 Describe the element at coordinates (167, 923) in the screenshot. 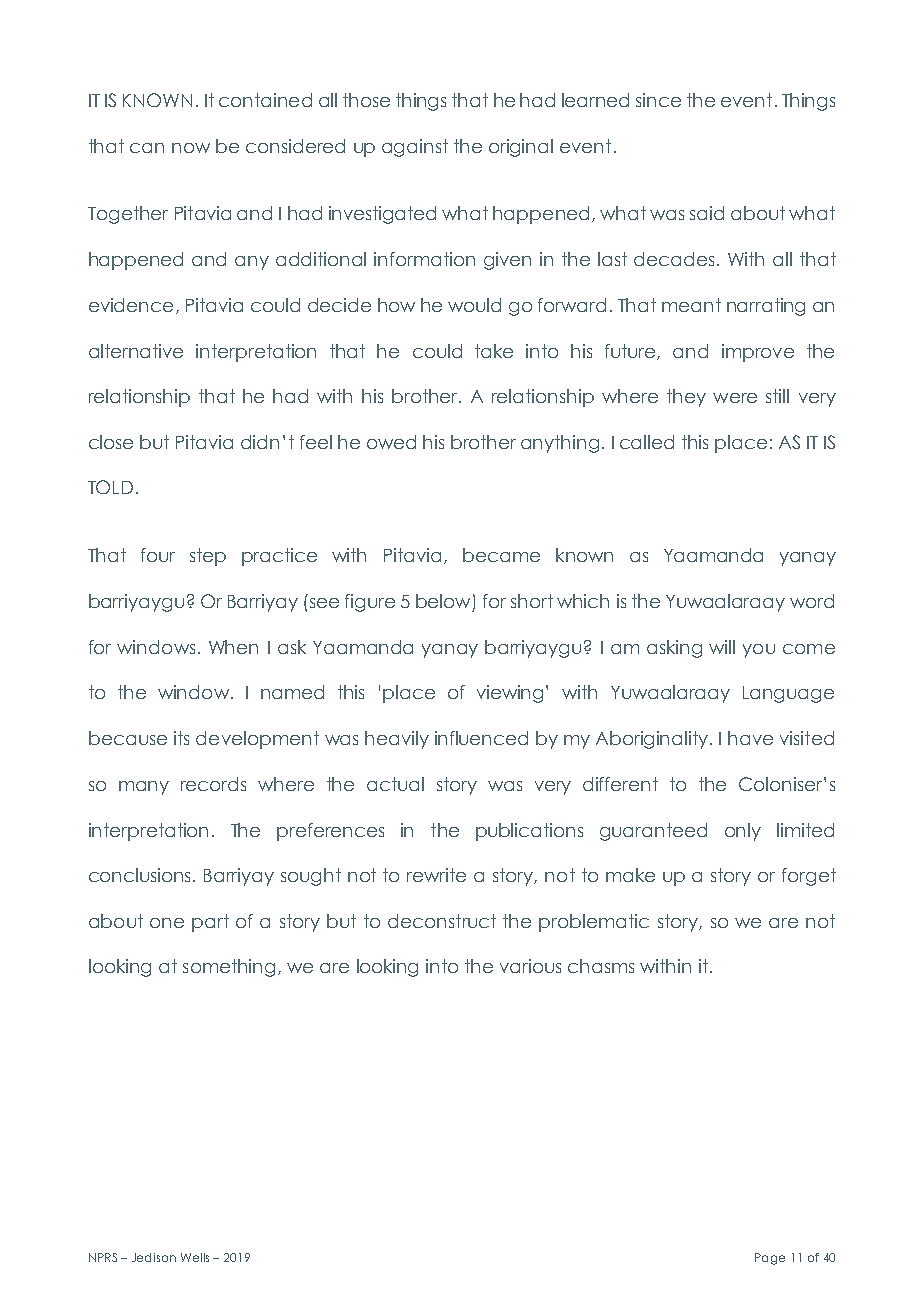

I see `one` at that location.
